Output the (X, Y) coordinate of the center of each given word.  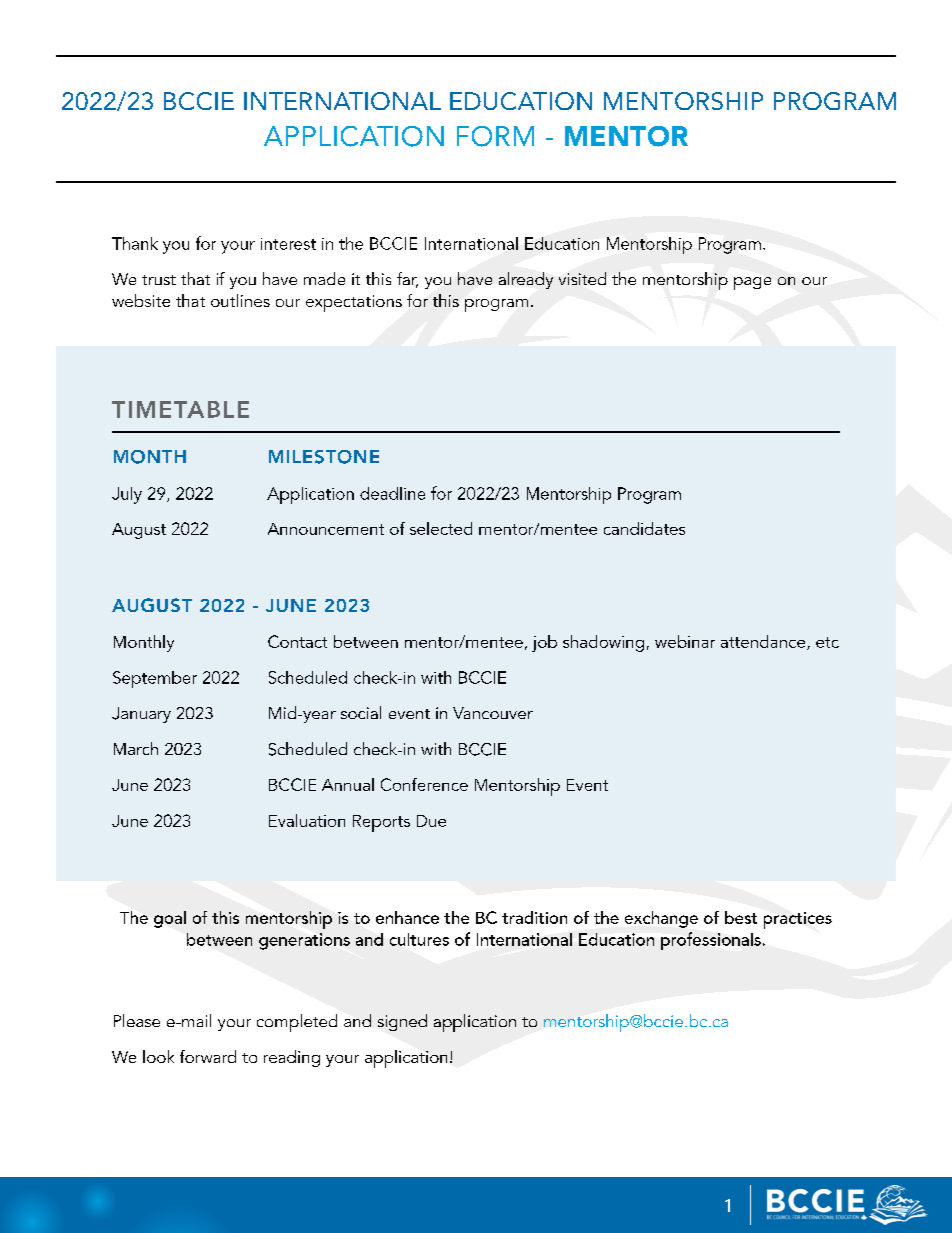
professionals (711, 941)
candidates (644, 528)
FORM (495, 136)
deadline (392, 493)
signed (402, 1022)
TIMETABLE (180, 409)
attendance (764, 642)
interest (288, 244)
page (752, 283)
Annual (348, 784)
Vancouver (493, 713)
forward (208, 1056)
